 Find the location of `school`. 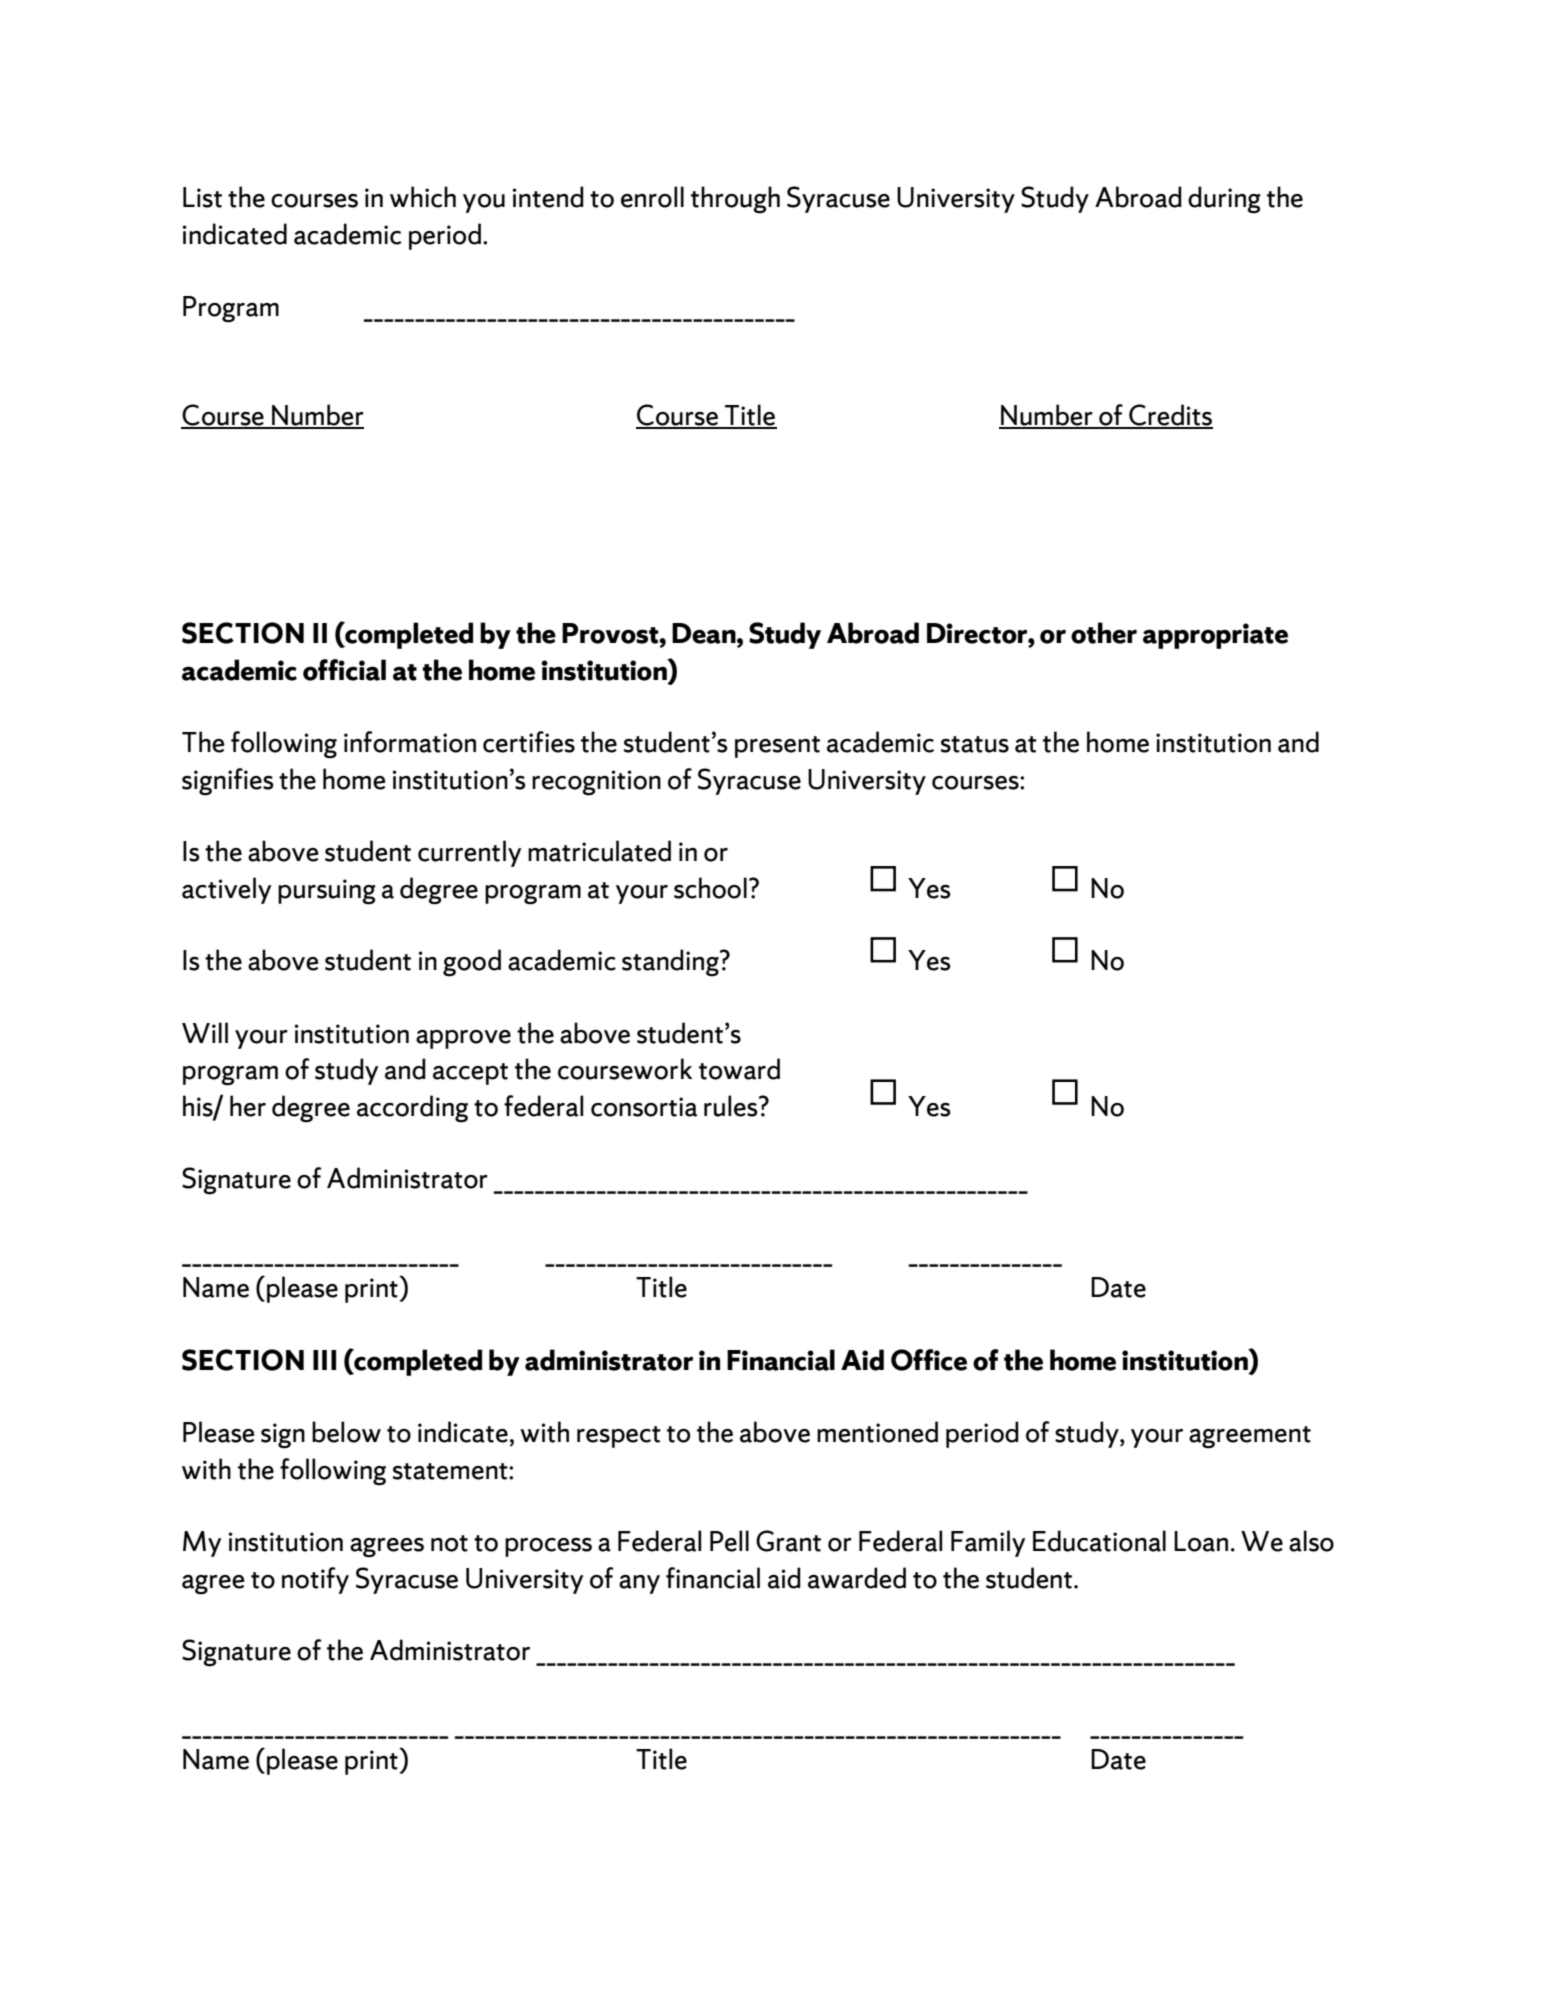

school is located at coordinates (710, 888).
